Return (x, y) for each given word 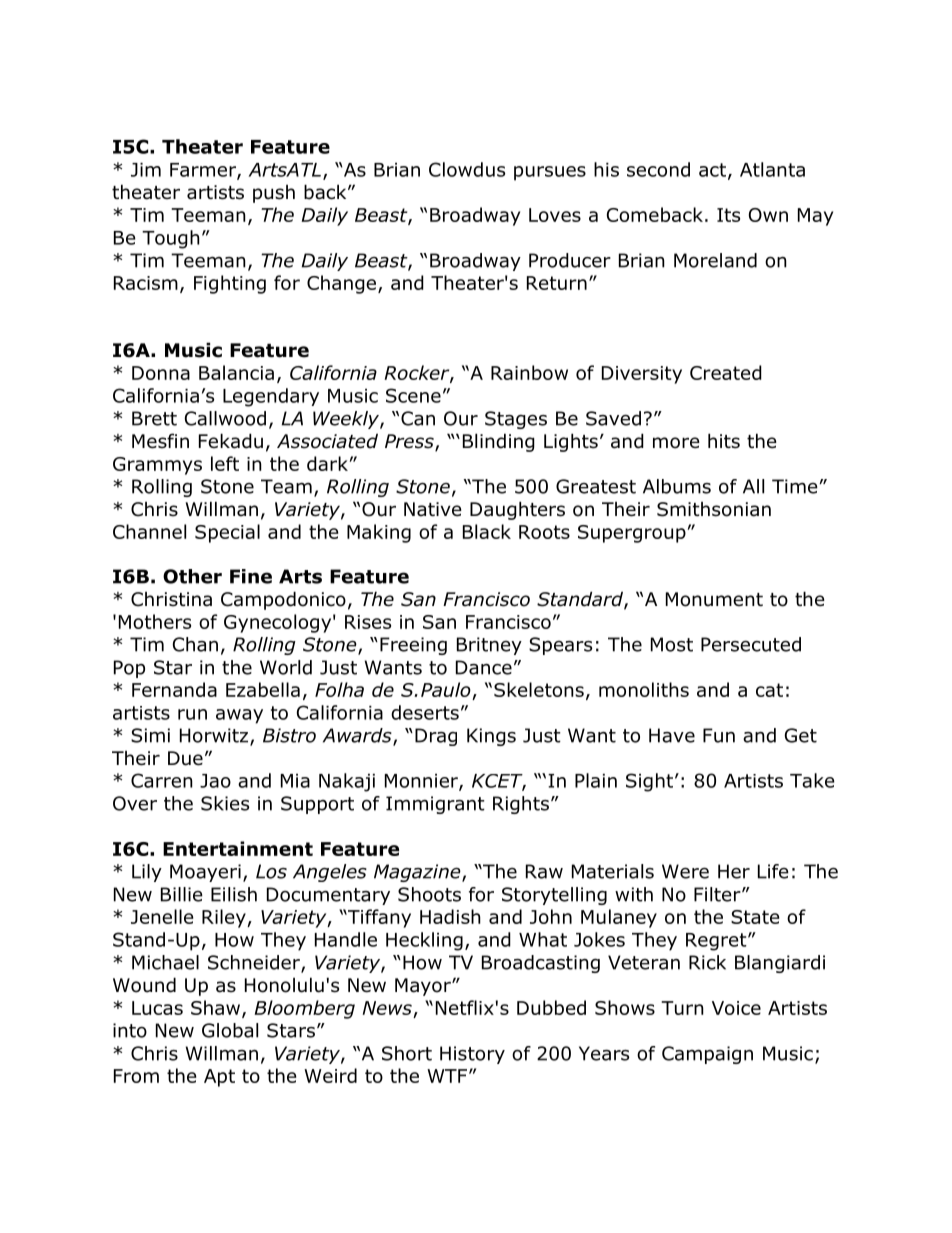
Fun (719, 735)
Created (726, 372)
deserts (425, 712)
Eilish (234, 894)
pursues (550, 173)
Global (230, 1030)
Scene (413, 395)
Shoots (429, 894)
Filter (718, 894)
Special (227, 533)
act (712, 170)
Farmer (204, 171)
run (192, 714)
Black (487, 531)
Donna (161, 373)
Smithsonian (714, 509)
